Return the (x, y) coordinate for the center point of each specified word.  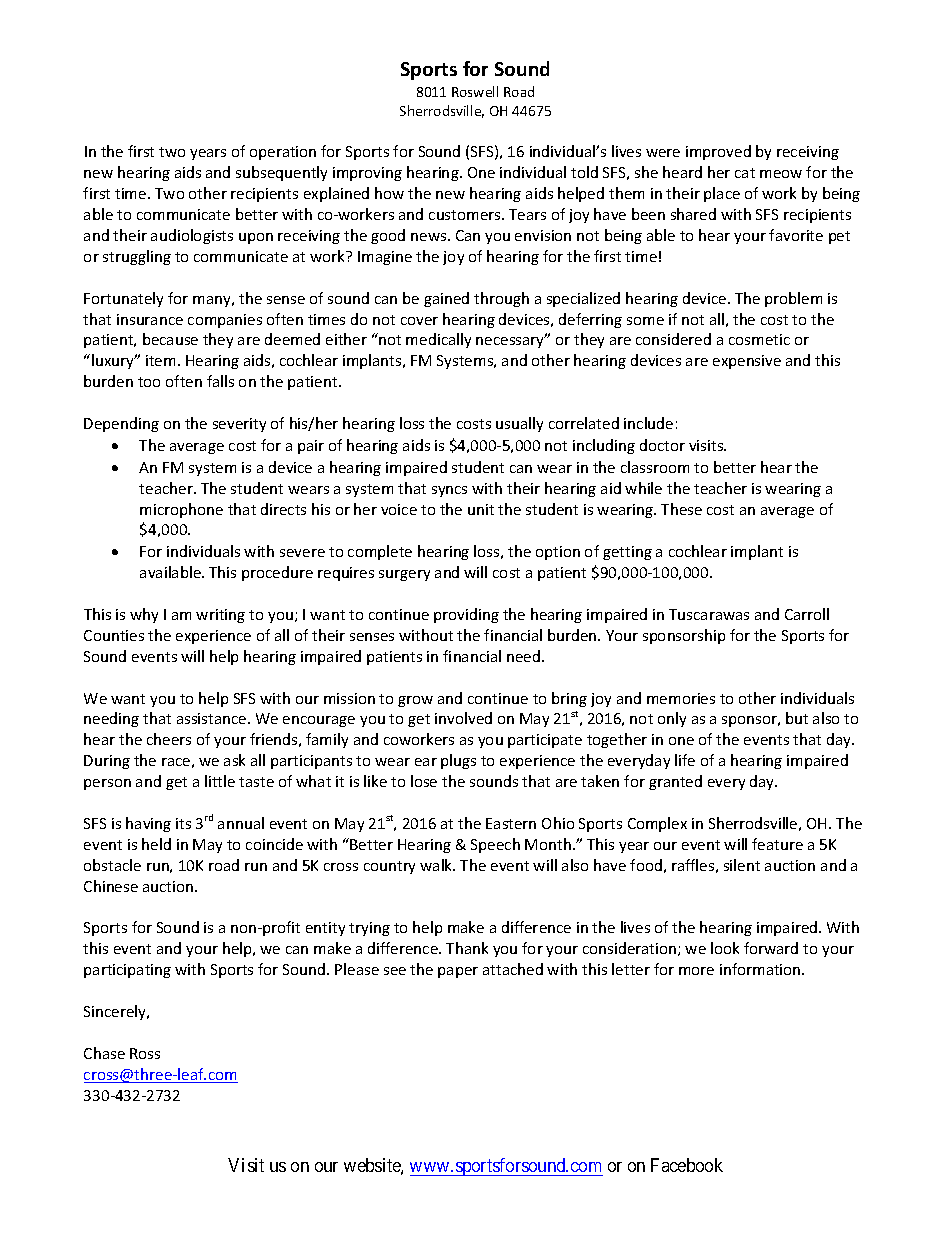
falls (220, 381)
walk (437, 865)
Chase (104, 1053)
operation (283, 153)
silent (742, 865)
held (156, 844)
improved (718, 152)
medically (438, 340)
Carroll (807, 614)
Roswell (475, 91)
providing (466, 615)
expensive (747, 362)
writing (220, 616)
